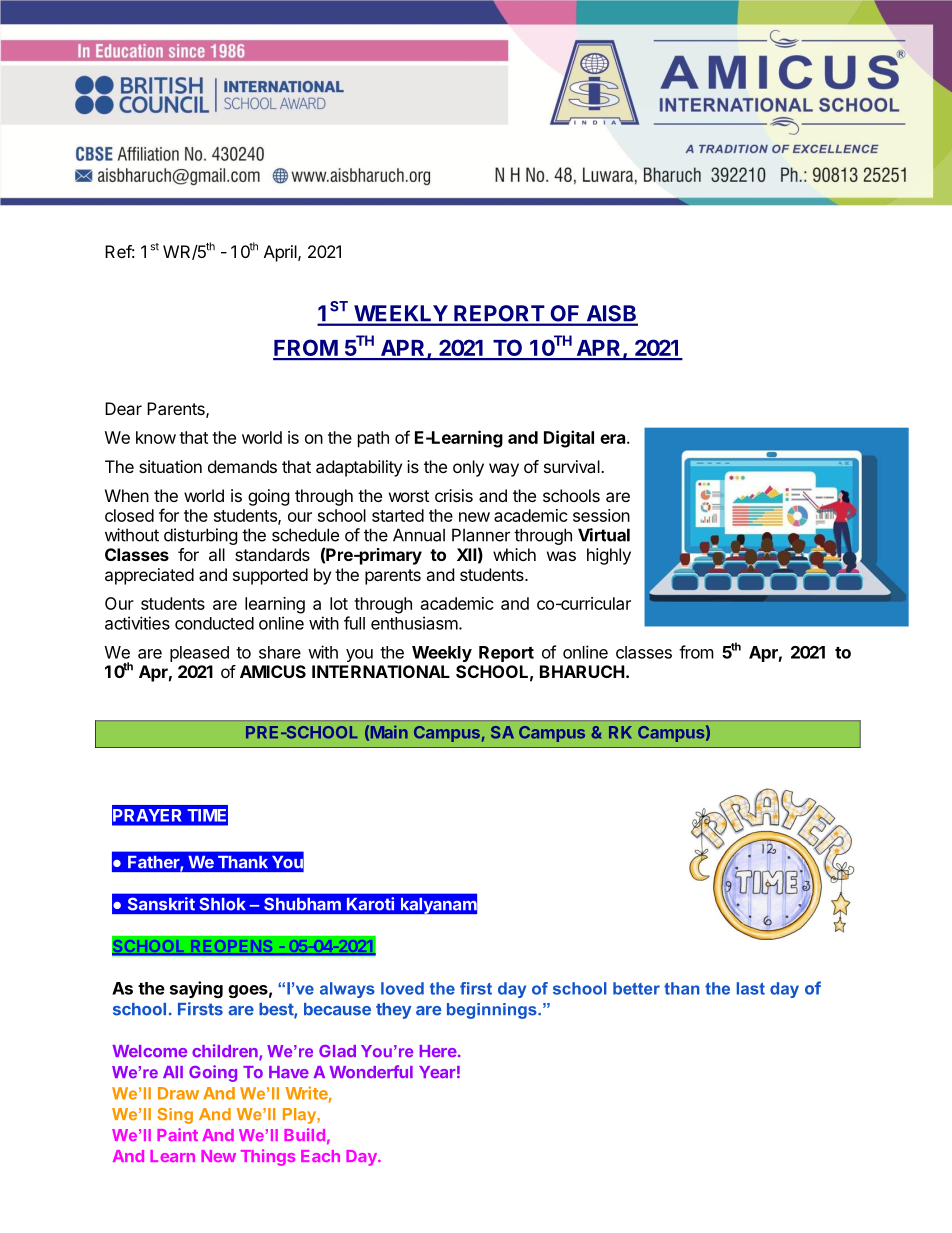 This document has height=1233, width=952. What do you see at coordinates (199, 654) in the document?
I see `pleased` at bounding box center [199, 654].
